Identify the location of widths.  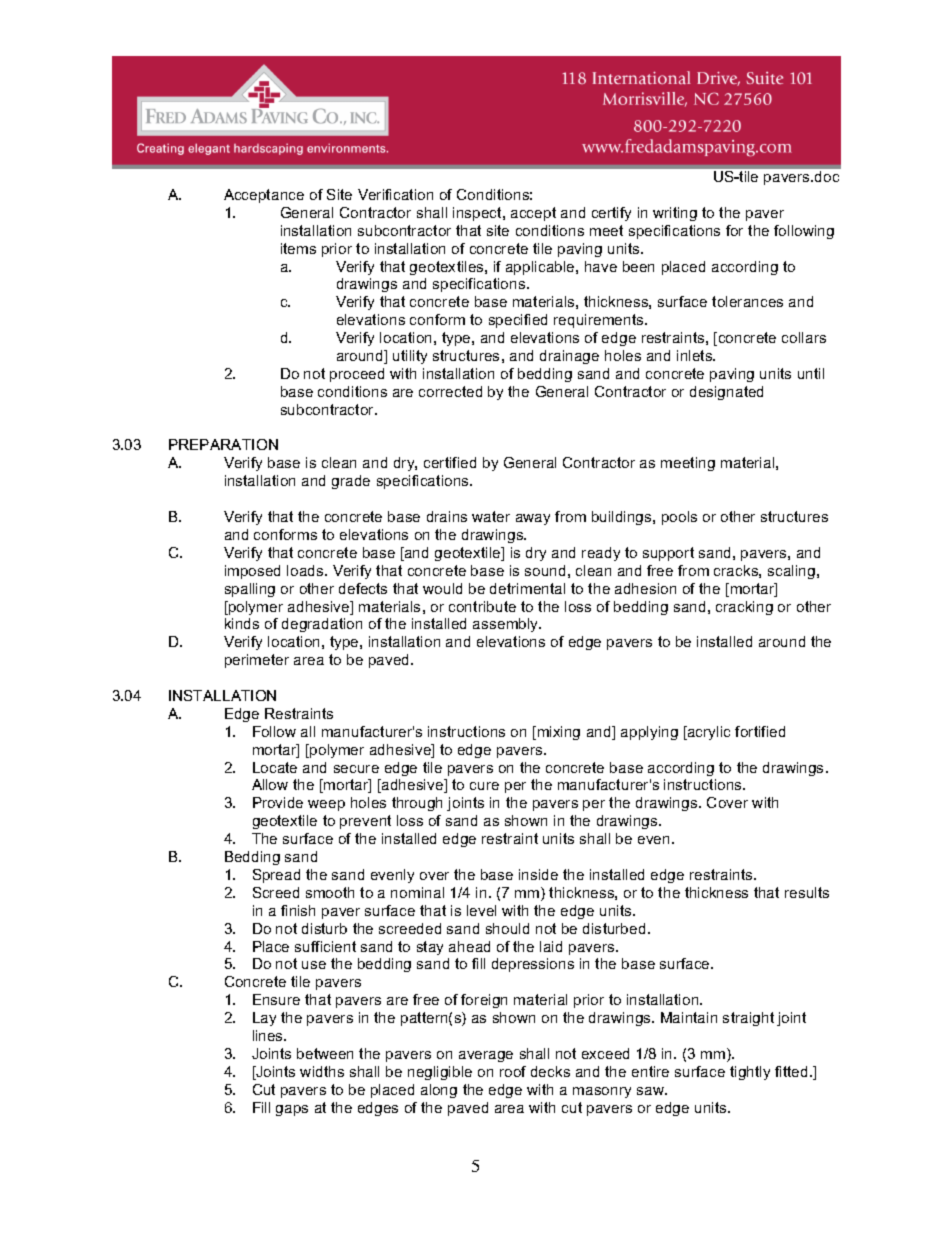
(322, 1071).
